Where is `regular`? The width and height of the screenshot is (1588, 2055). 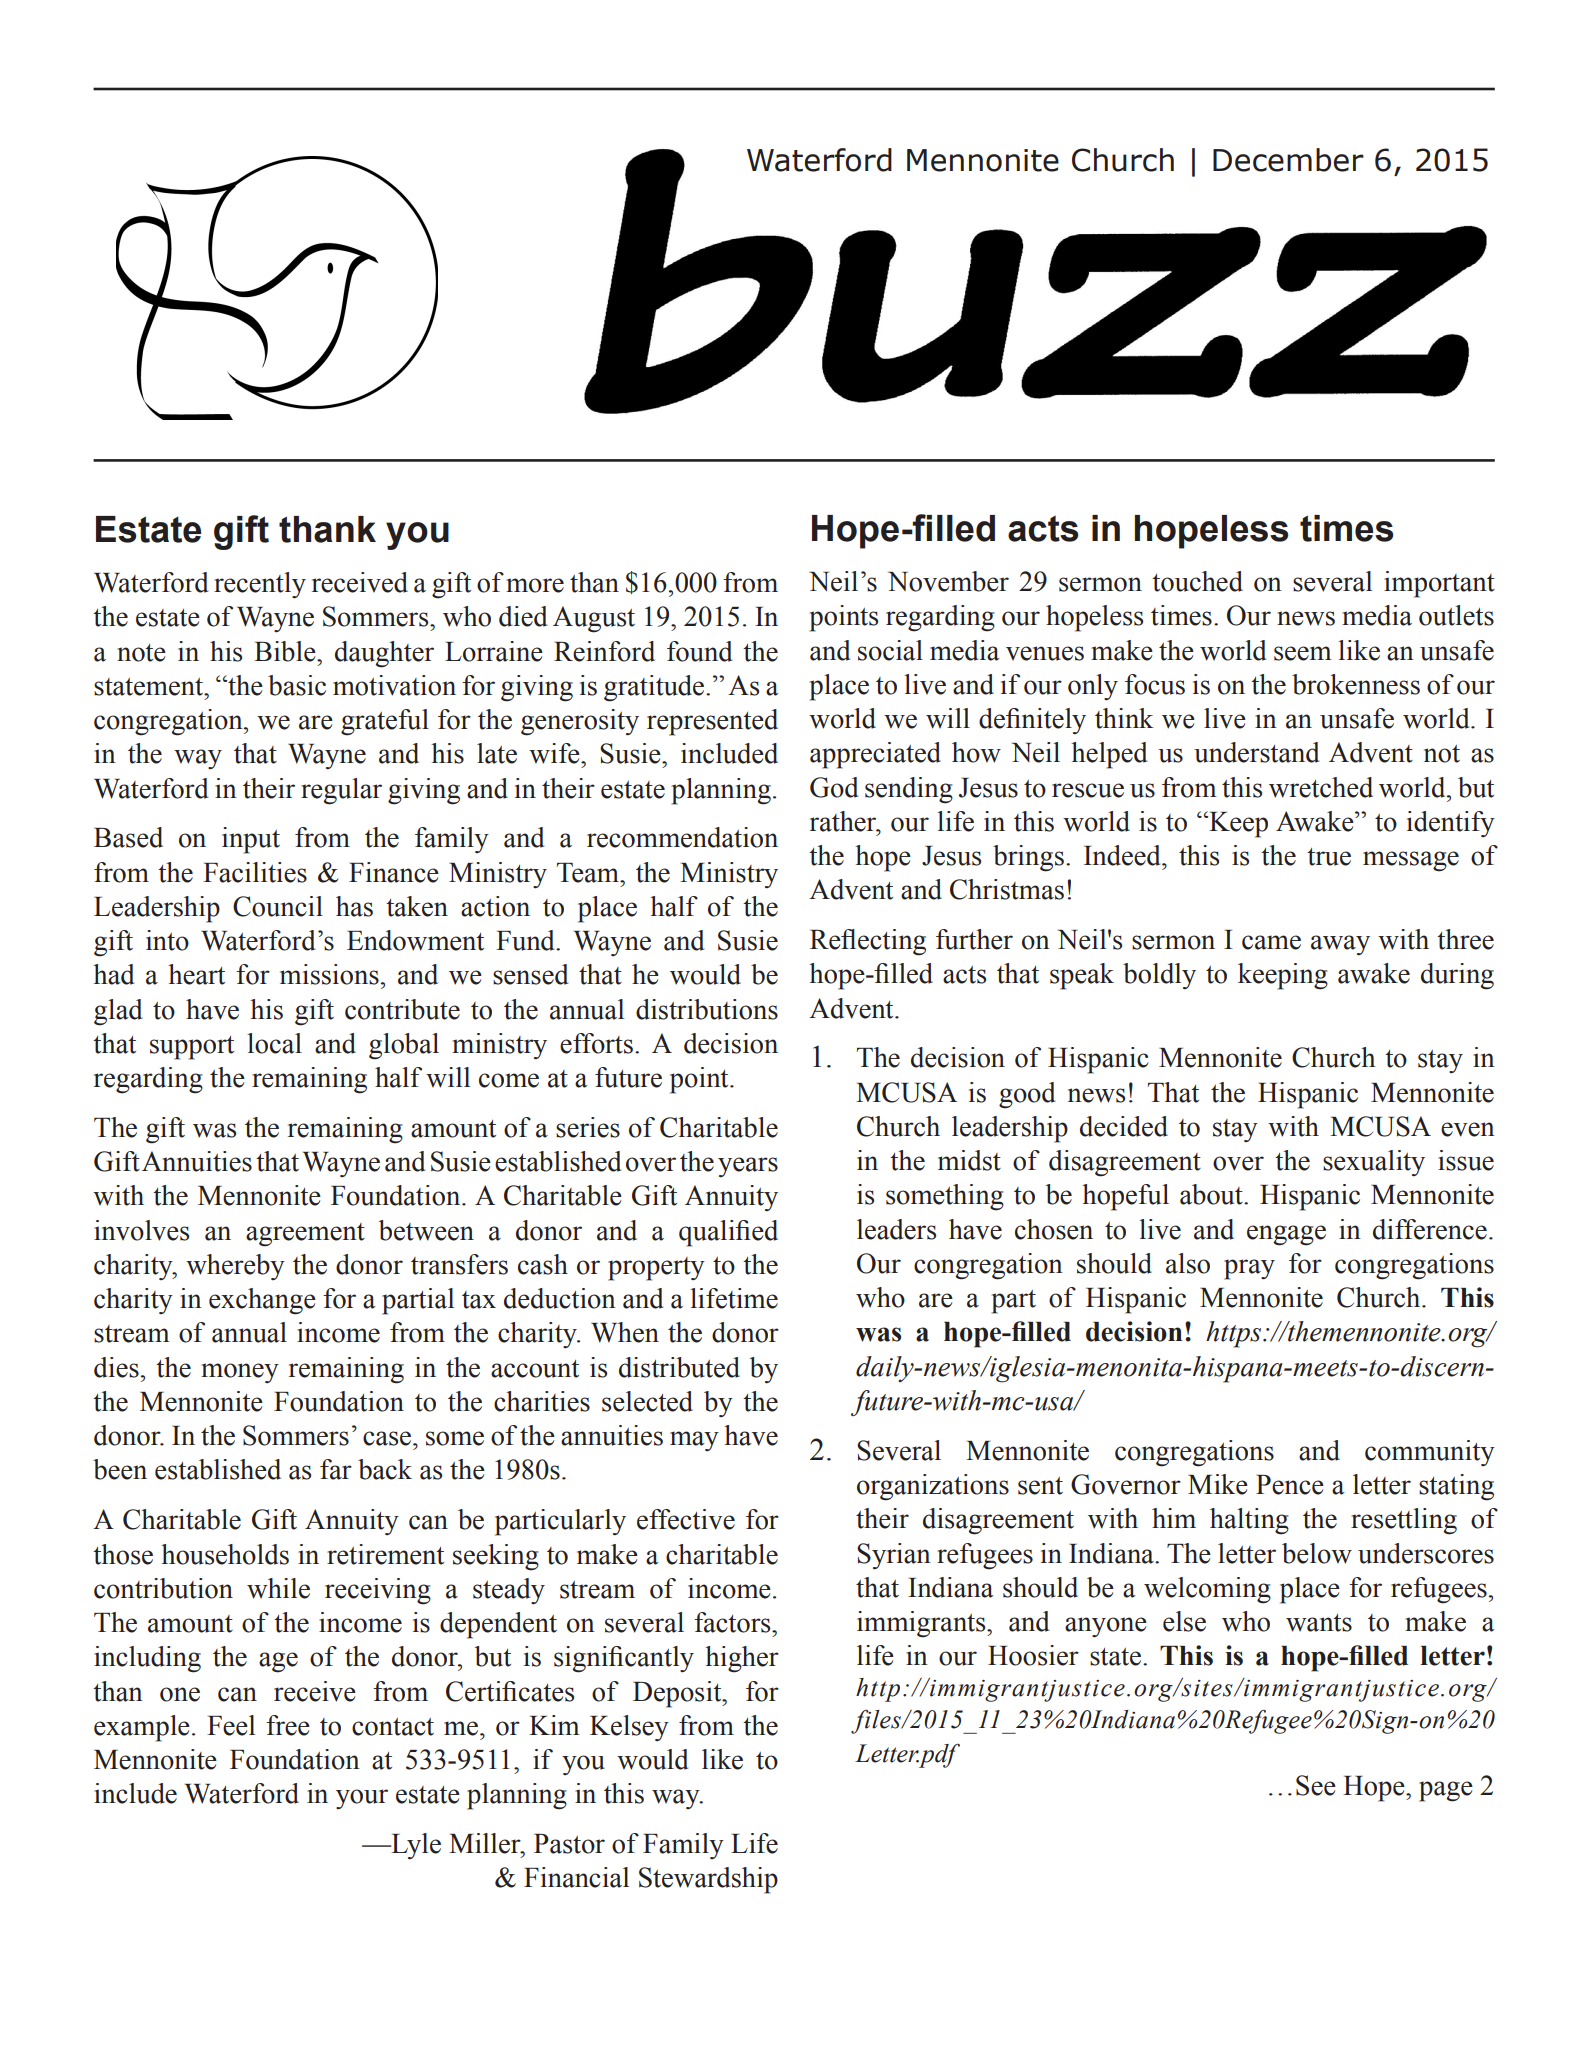
regular is located at coordinates (341, 791).
